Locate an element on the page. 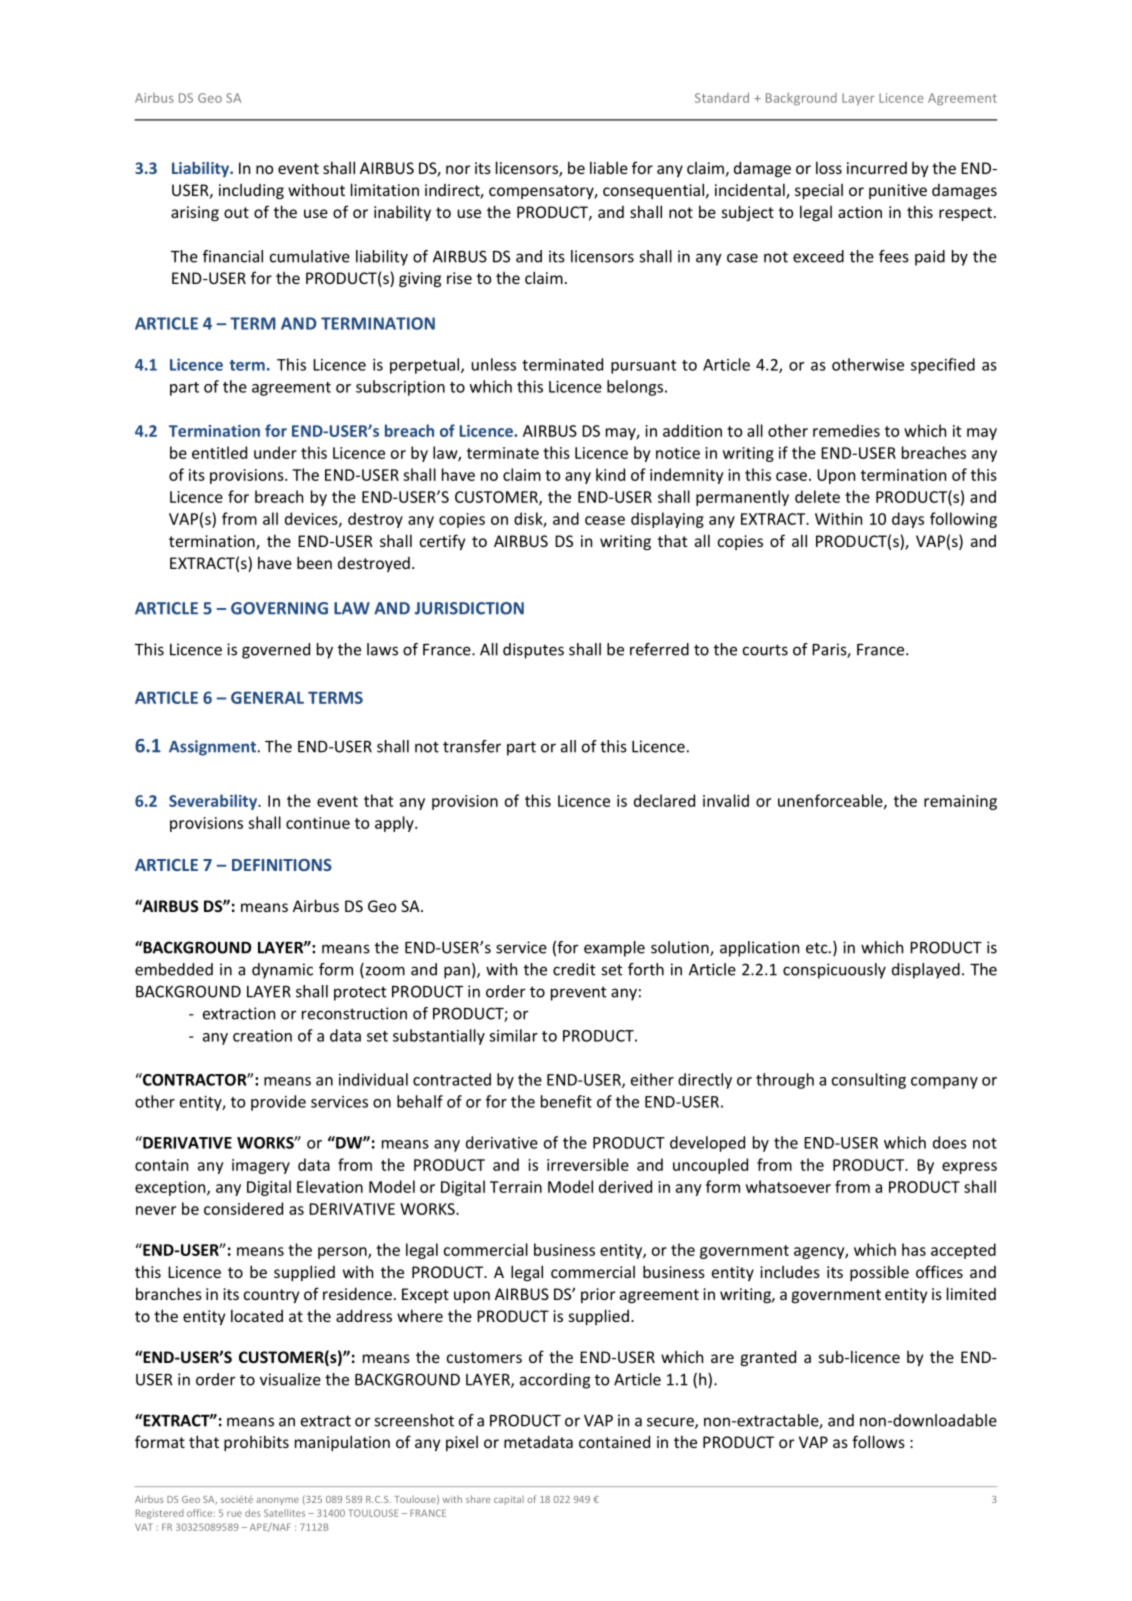  GOVERNING is located at coordinates (279, 608).
